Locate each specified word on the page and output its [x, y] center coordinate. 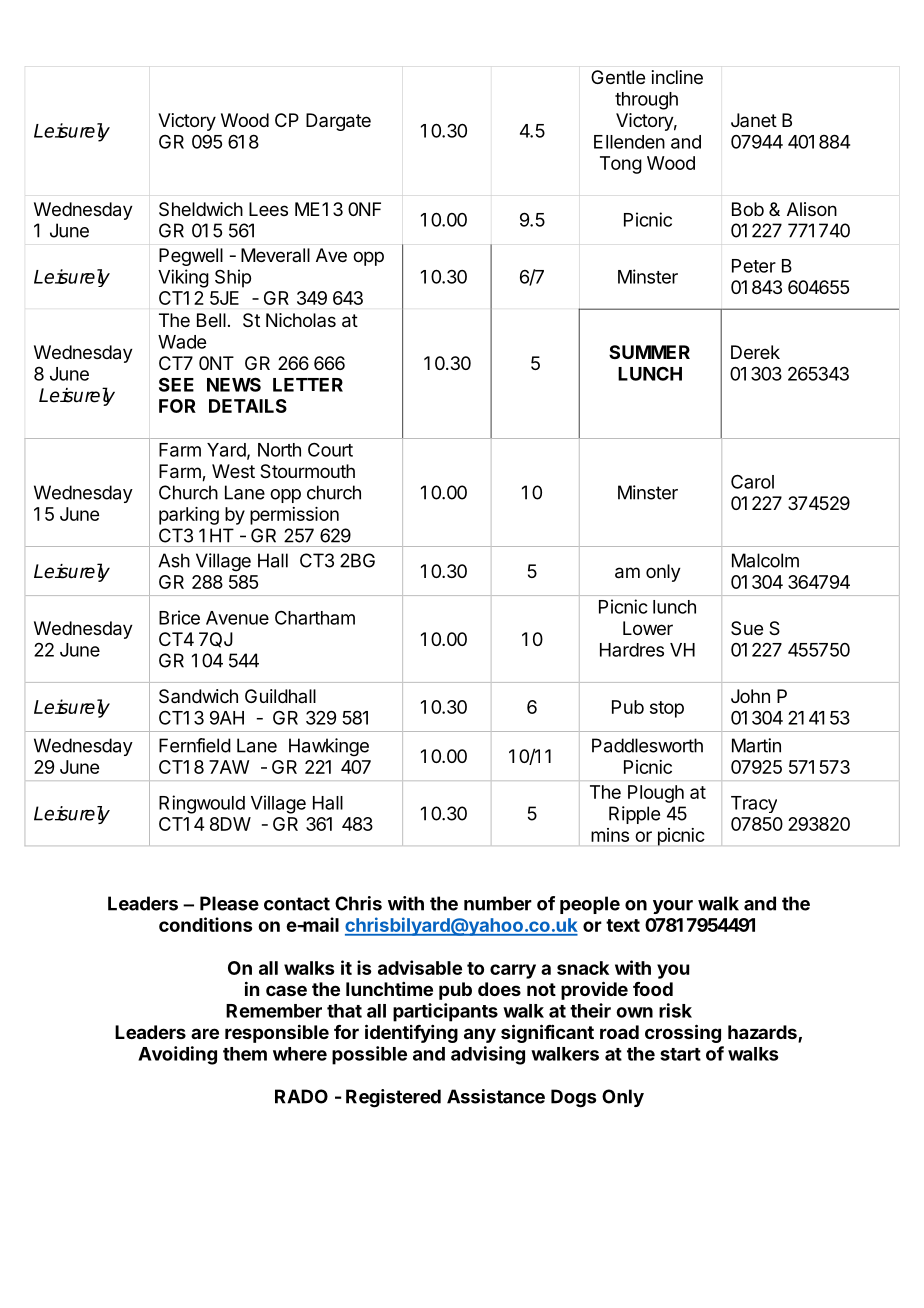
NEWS [234, 384]
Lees [268, 209]
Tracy [754, 804]
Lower [648, 628]
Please [229, 903]
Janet [754, 120]
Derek [755, 352]
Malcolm [765, 560]
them [245, 1054]
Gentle [618, 77]
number [498, 903]
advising [488, 1055]
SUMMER [649, 352]
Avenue [237, 618]
